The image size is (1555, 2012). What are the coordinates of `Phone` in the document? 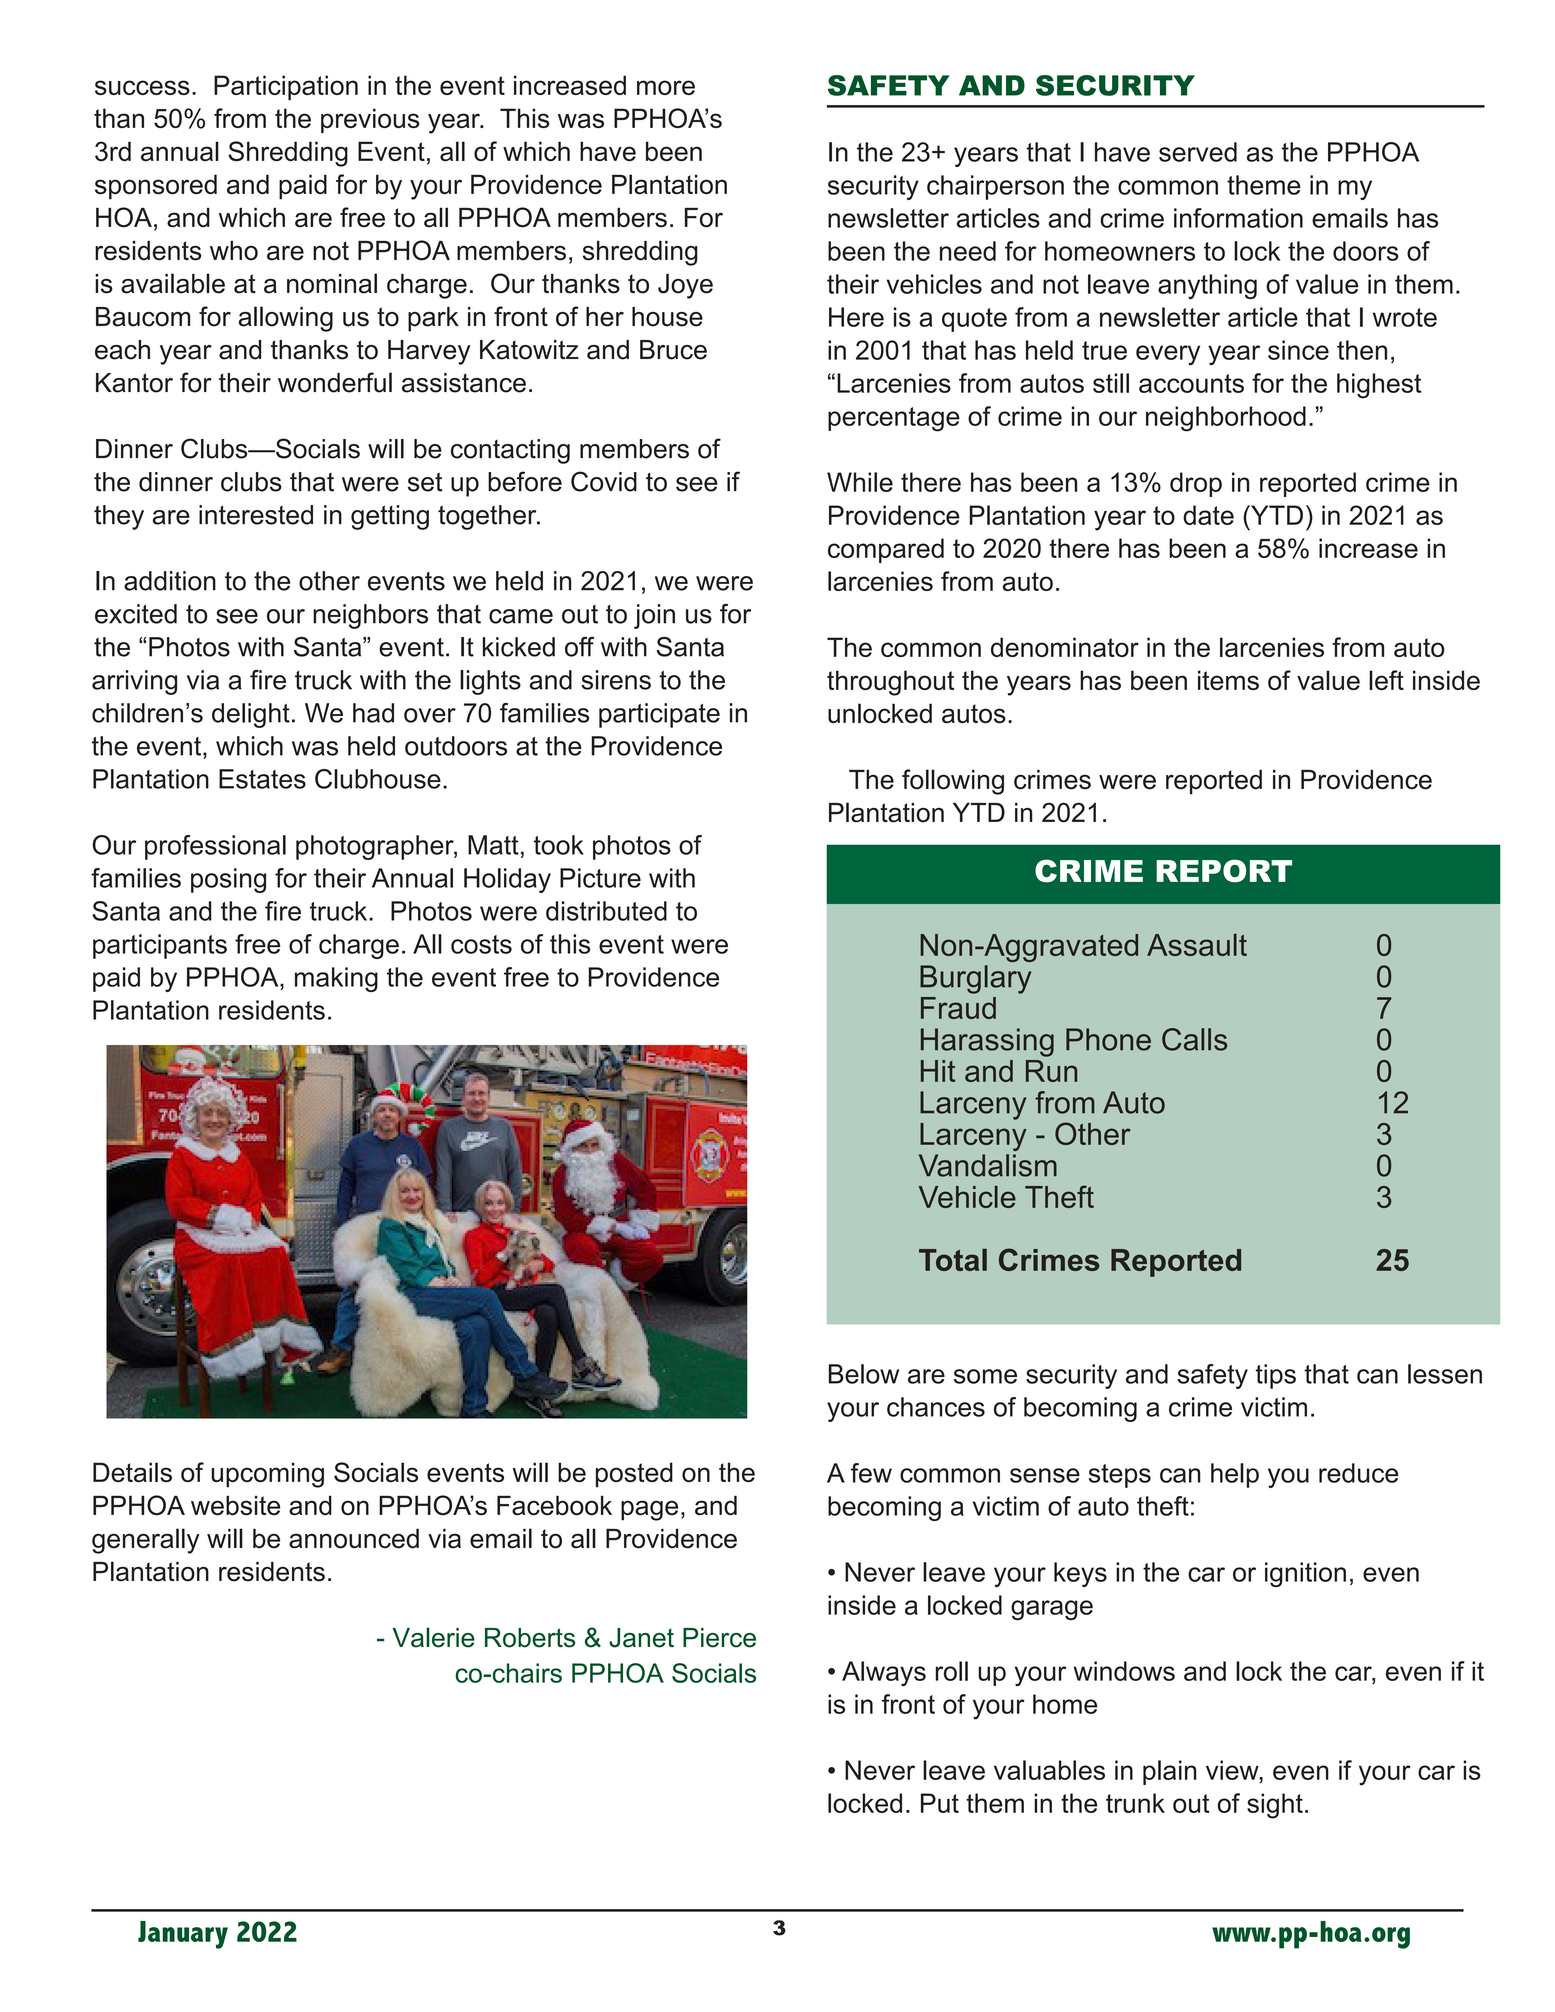 It's located at (1108, 1039).
